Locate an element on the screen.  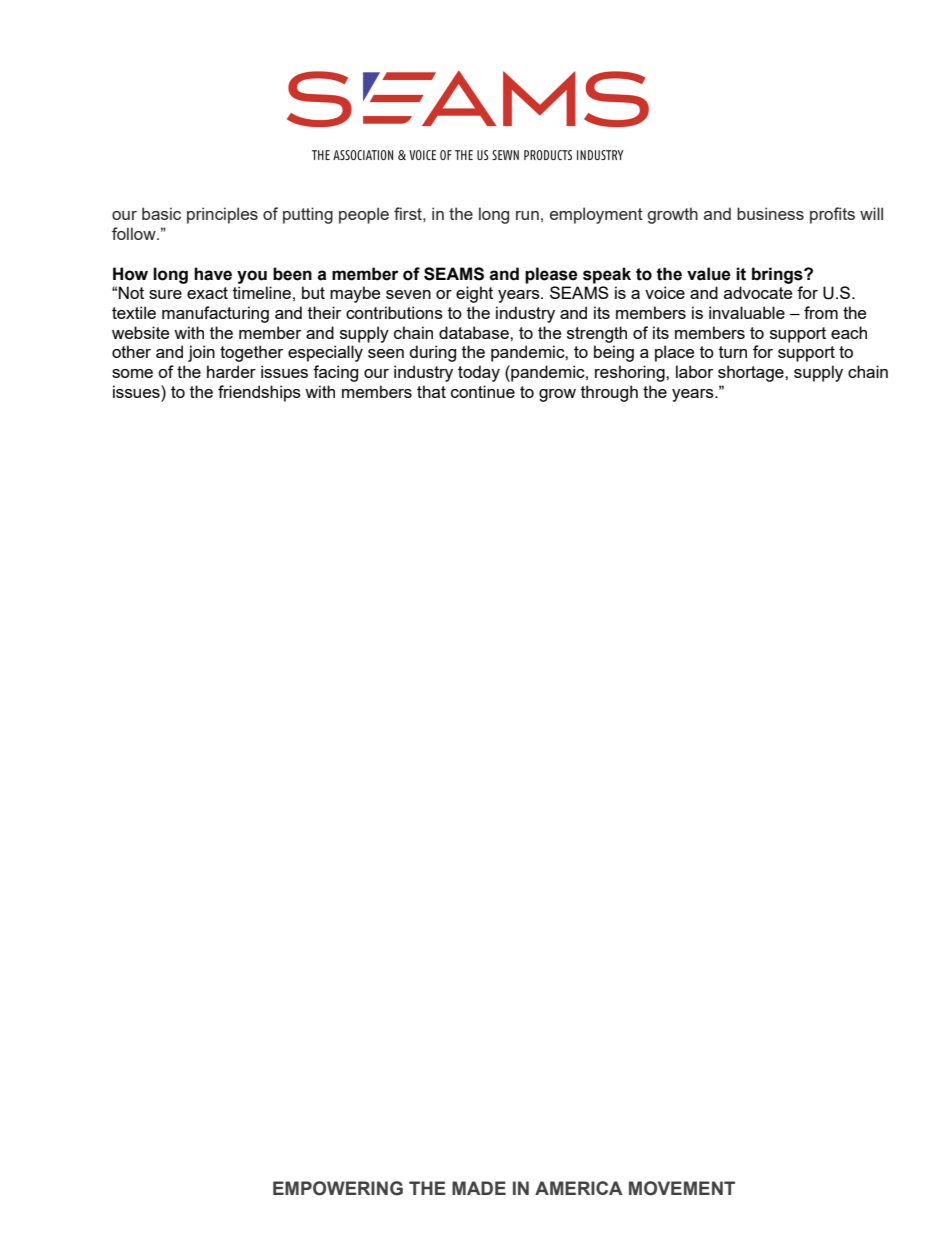
MOVEMENT is located at coordinates (682, 1188).
